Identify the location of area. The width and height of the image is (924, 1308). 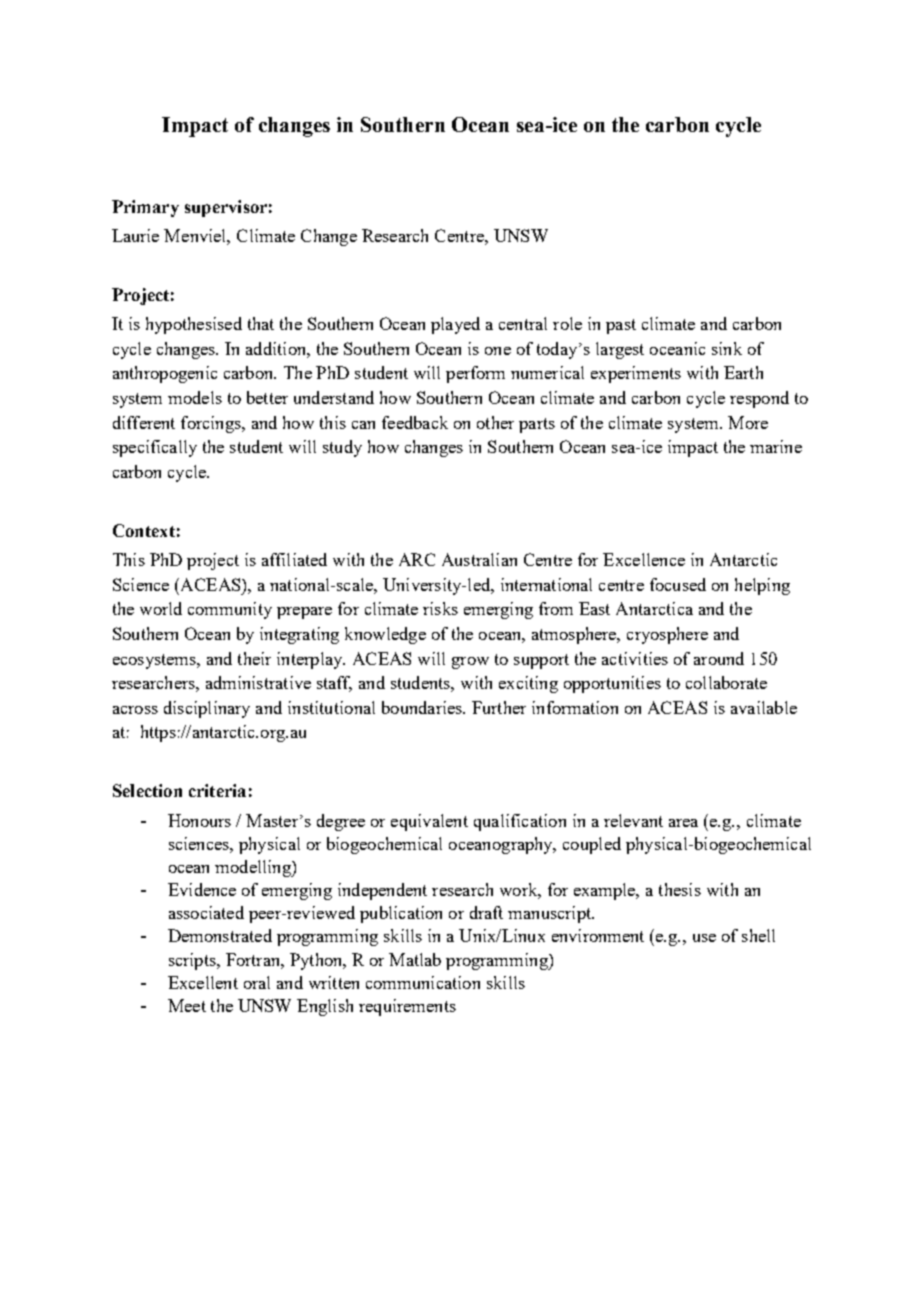
(683, 823).
